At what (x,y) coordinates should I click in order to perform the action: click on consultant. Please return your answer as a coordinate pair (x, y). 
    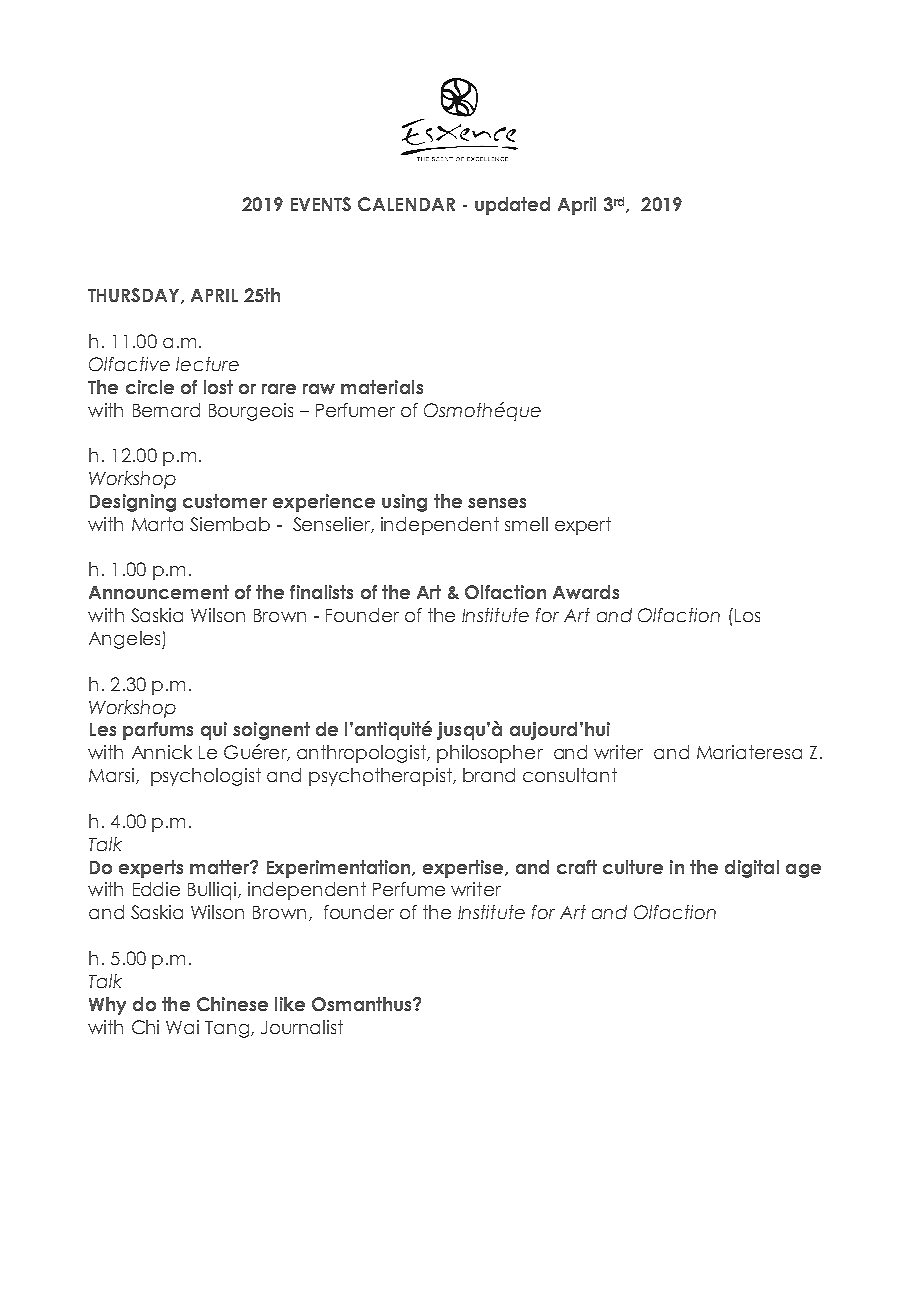
    Looking at the image, I should click on (570, 775).
